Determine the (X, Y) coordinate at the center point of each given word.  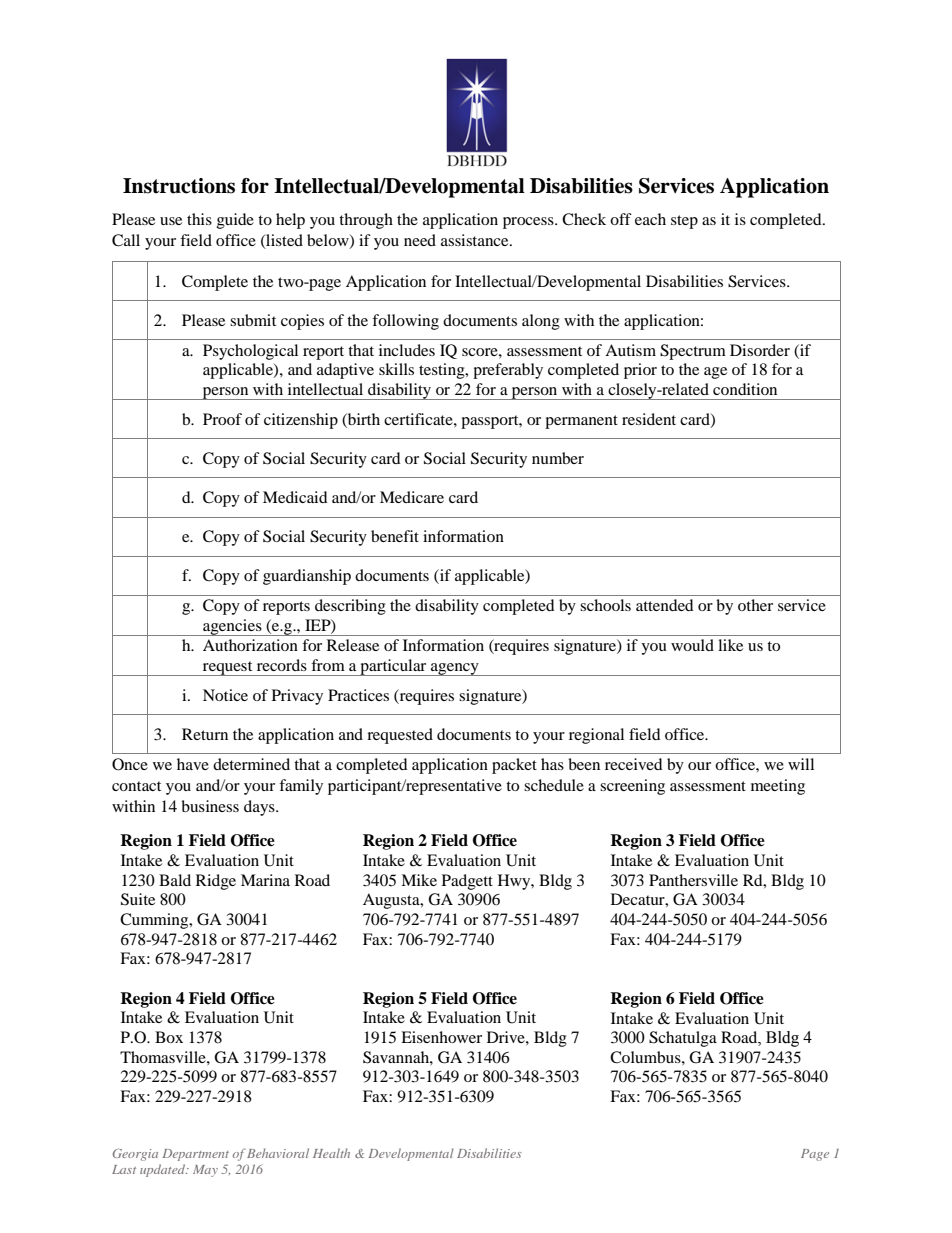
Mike (419, 880)
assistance (476, 240)
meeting (778, 787)
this (199, 219)
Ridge (216, 882)
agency (455, 669)
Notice (225, 695)
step (684, 222)
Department (195, 1155)
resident (649, 419)
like (730, 645)
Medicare (412, 497)
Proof (222, 419)
